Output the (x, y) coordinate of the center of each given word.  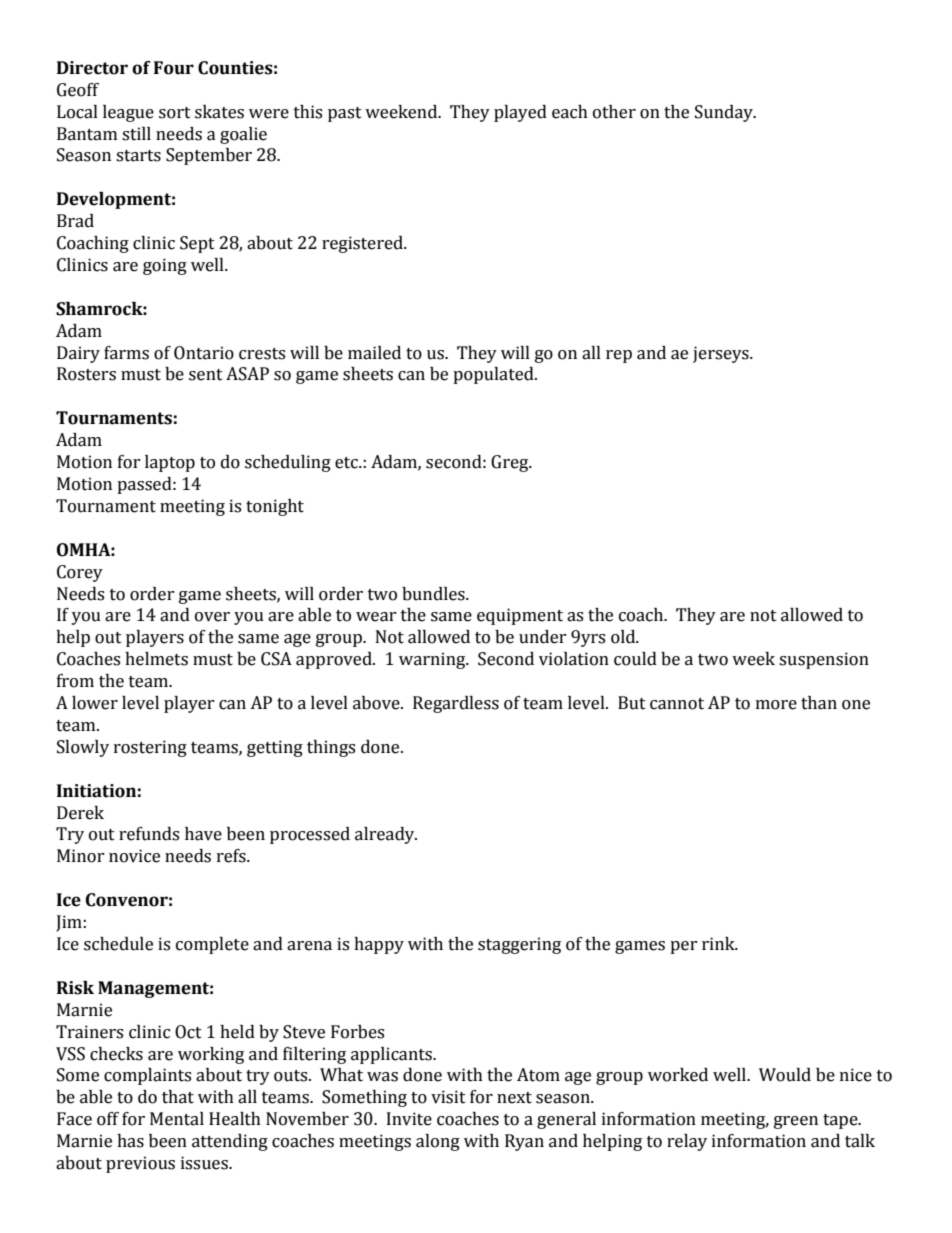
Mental (177, 1119)
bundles (434, 594)
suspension (824, 660)
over (212, 617)
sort (175, 113)
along (438, 1142)
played (520, 113)
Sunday (725, 113)
